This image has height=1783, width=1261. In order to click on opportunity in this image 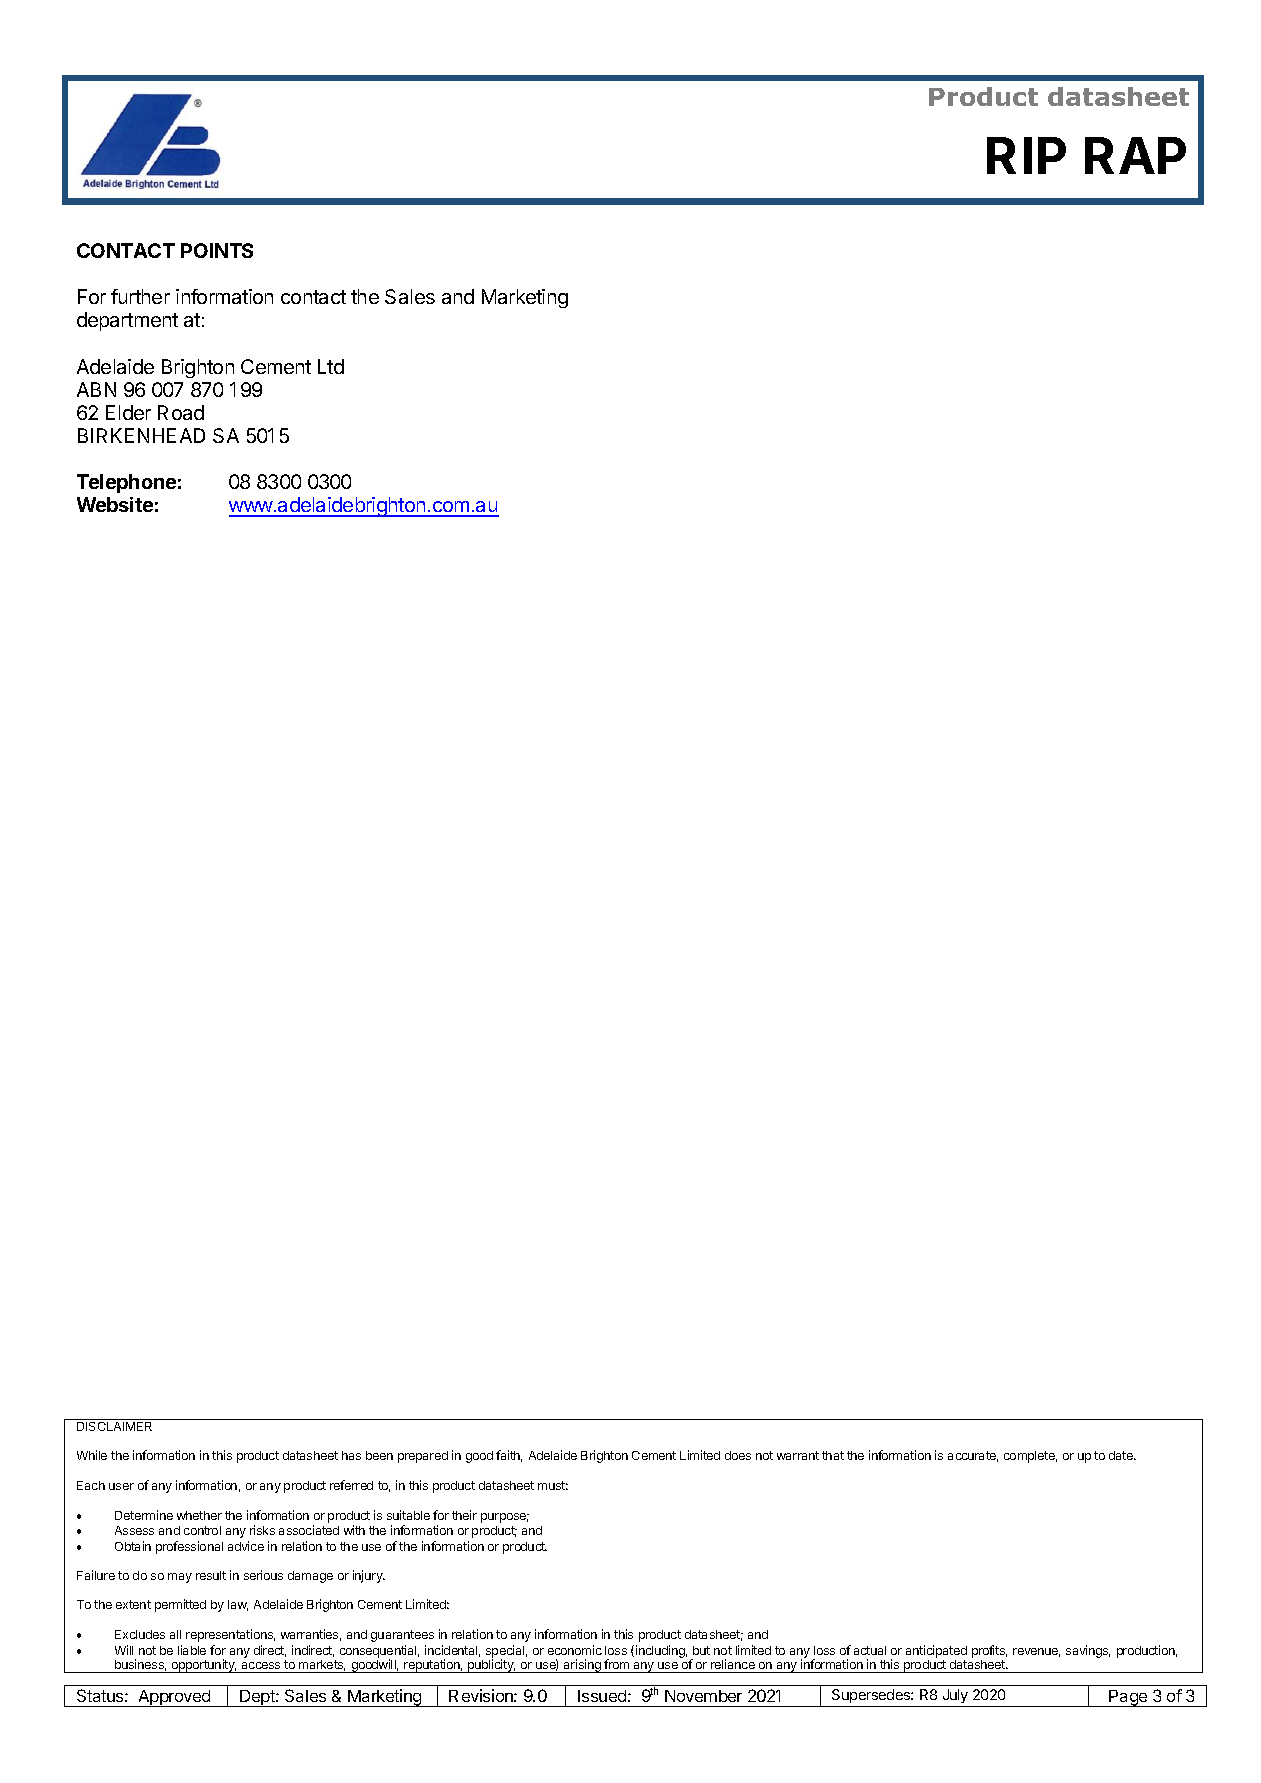, I will do `click(203, 1666)`.
